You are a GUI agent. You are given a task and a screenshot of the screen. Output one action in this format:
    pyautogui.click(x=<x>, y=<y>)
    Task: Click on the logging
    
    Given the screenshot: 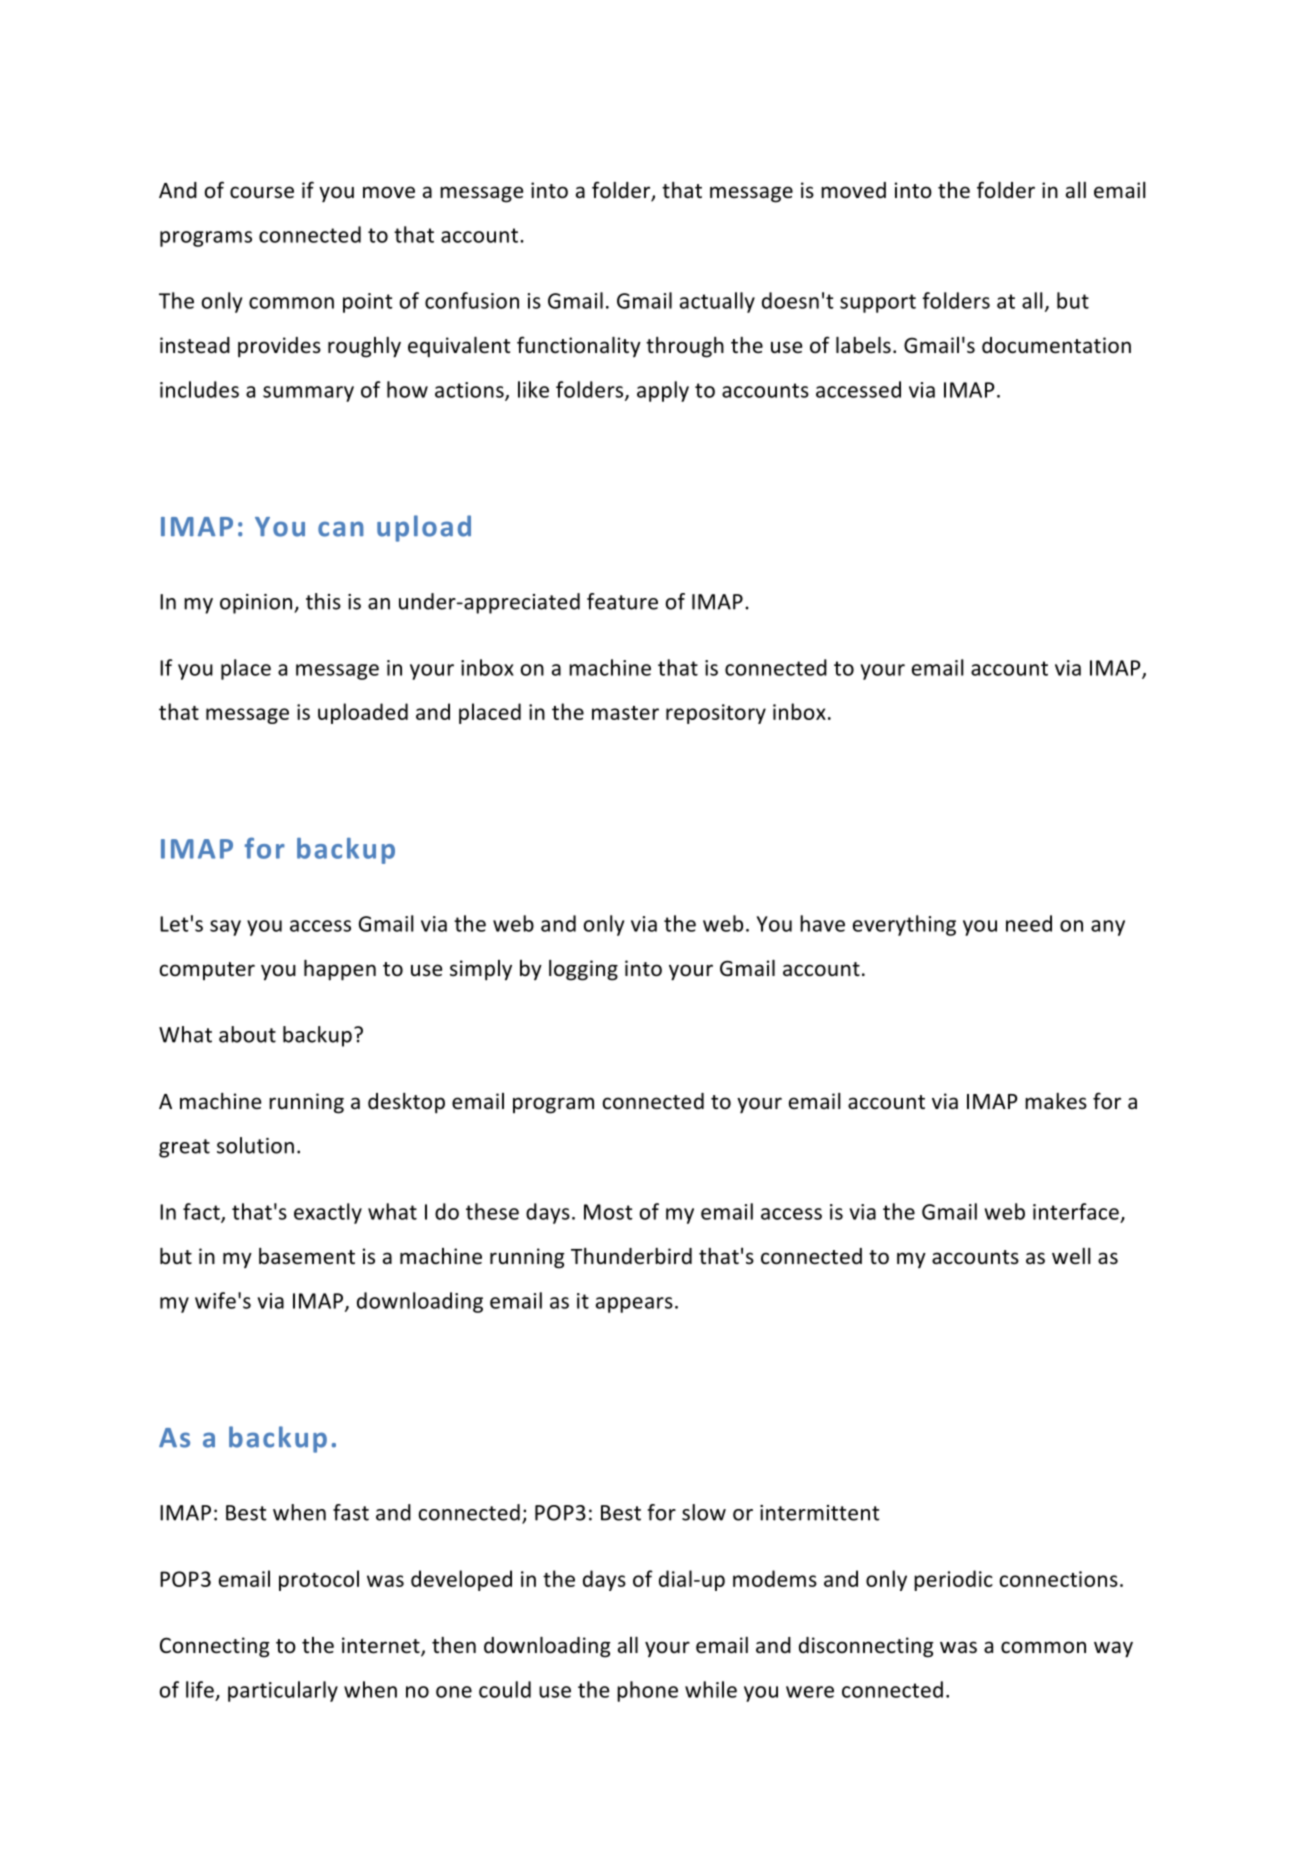 What is the action you would take?
    pyautogui.click(x=583, y=970)
